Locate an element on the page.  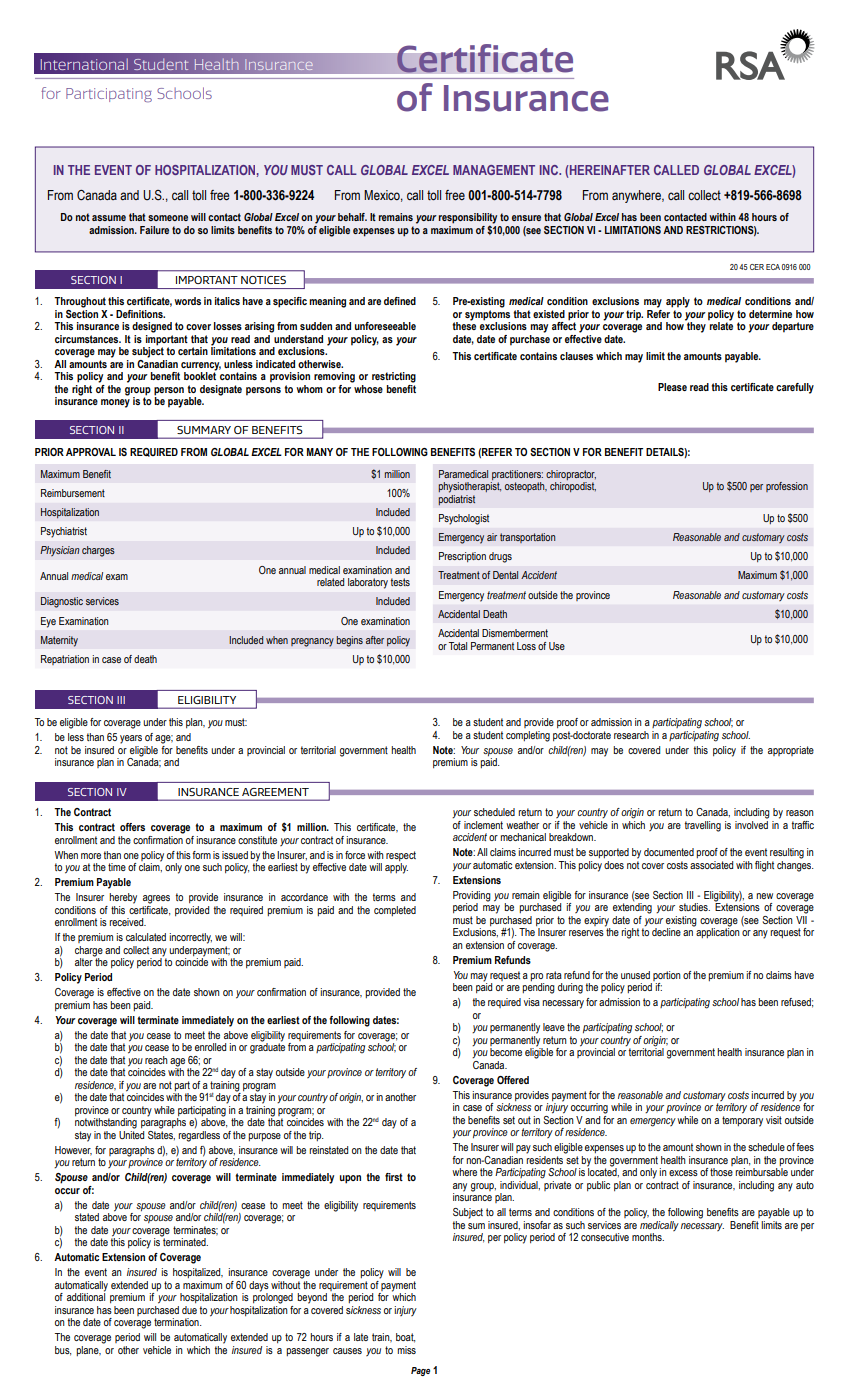
MANAGEMENT is located at coordinates (494, 170).
